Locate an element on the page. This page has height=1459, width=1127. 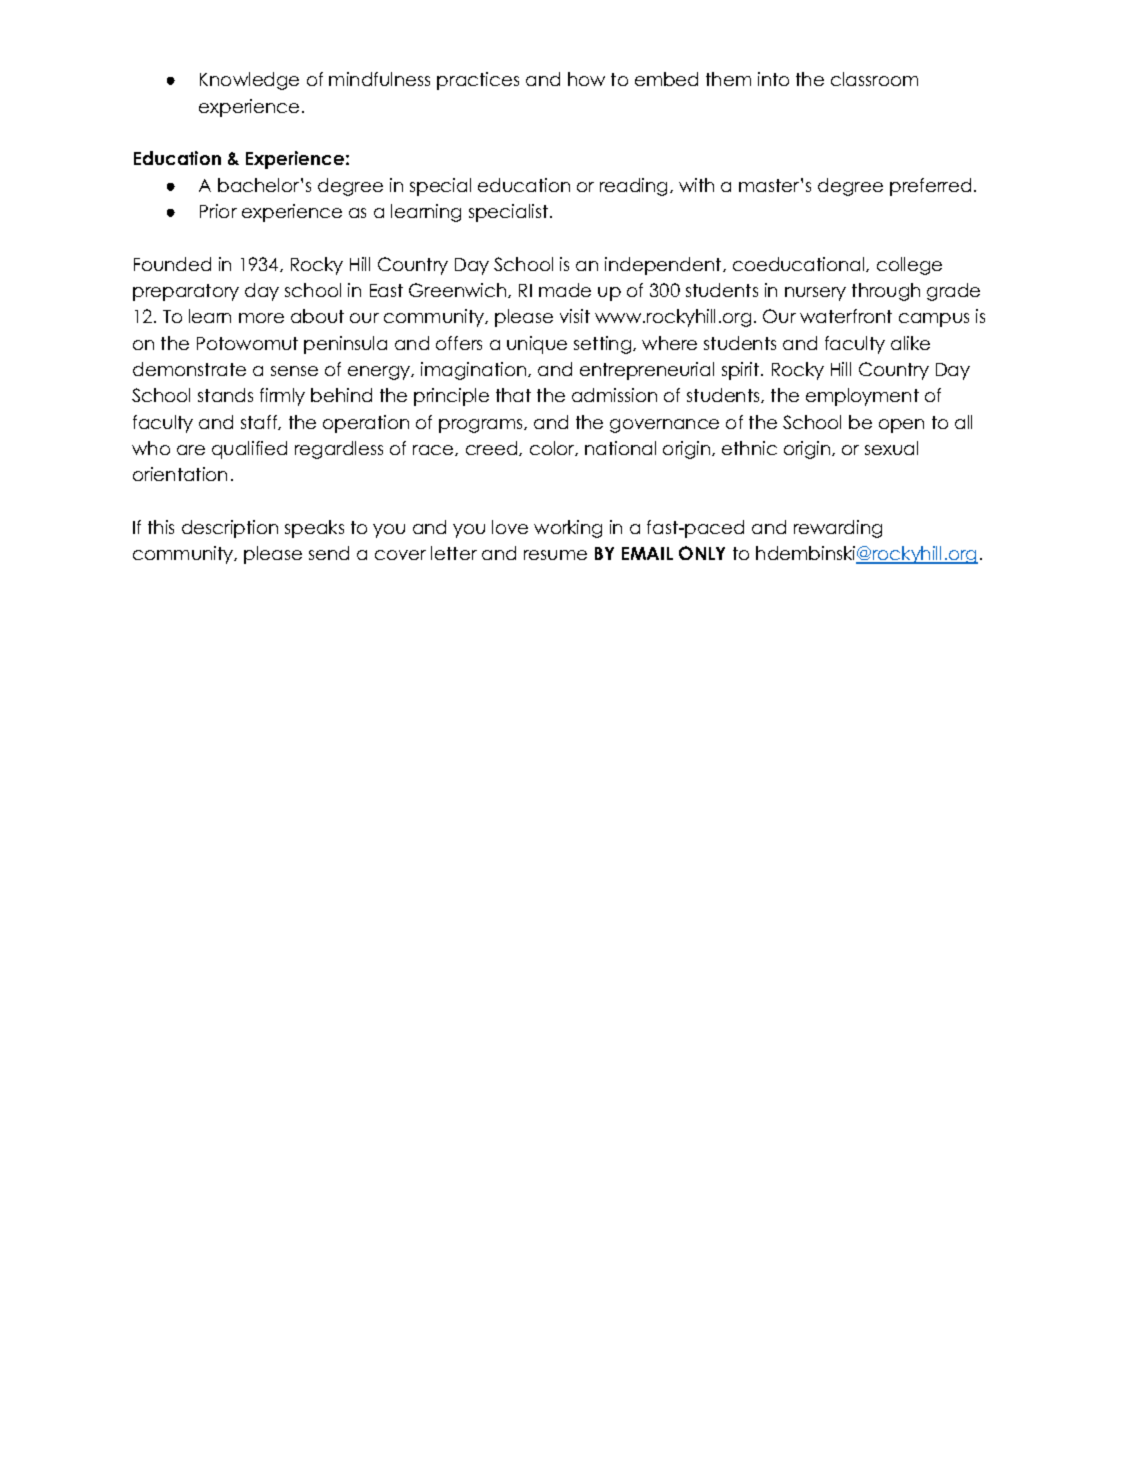
Knowledge is located at coordinates (249, 81).
